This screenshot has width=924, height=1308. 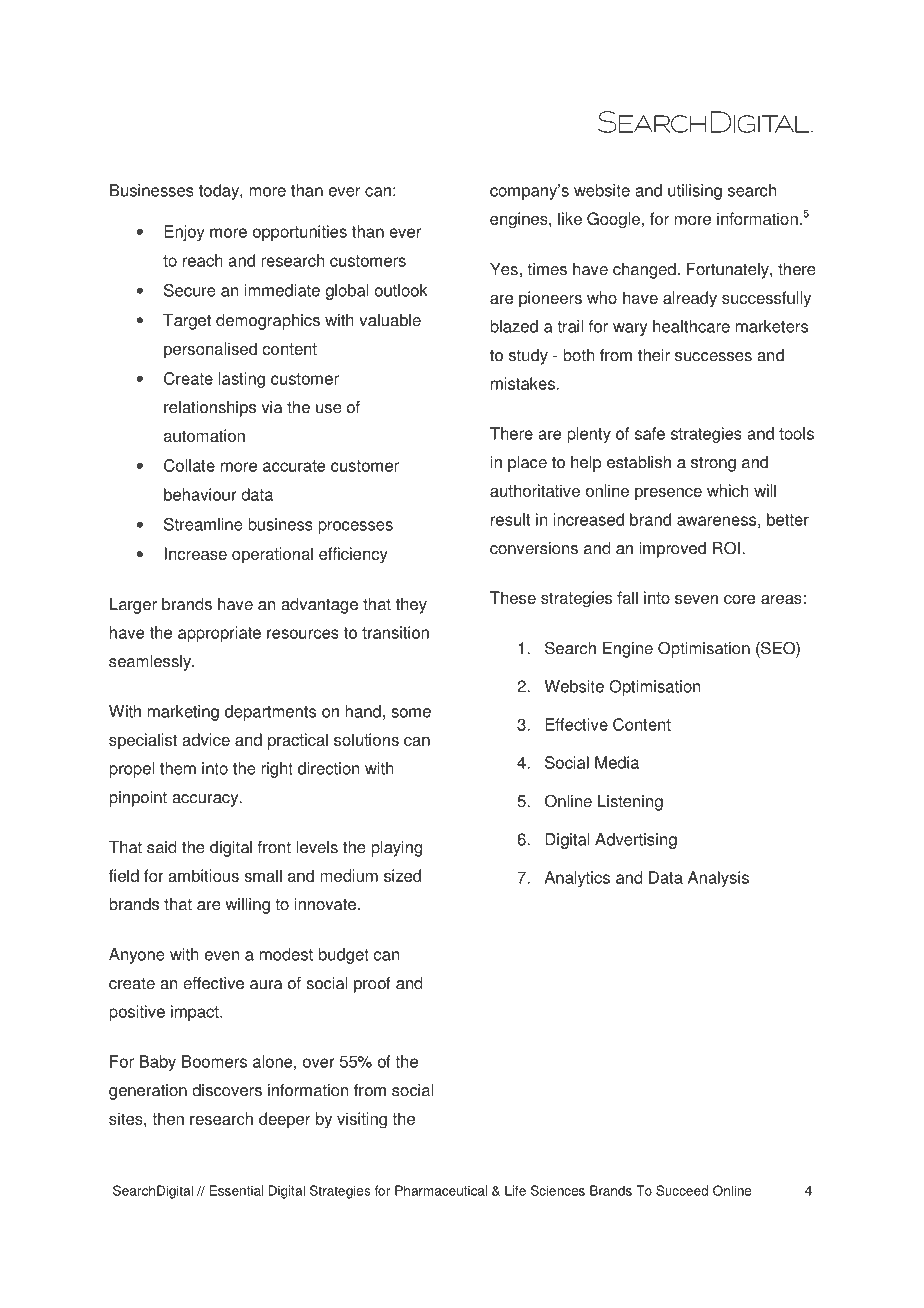 I want to click on utilising, so click(x=695, y=192).
